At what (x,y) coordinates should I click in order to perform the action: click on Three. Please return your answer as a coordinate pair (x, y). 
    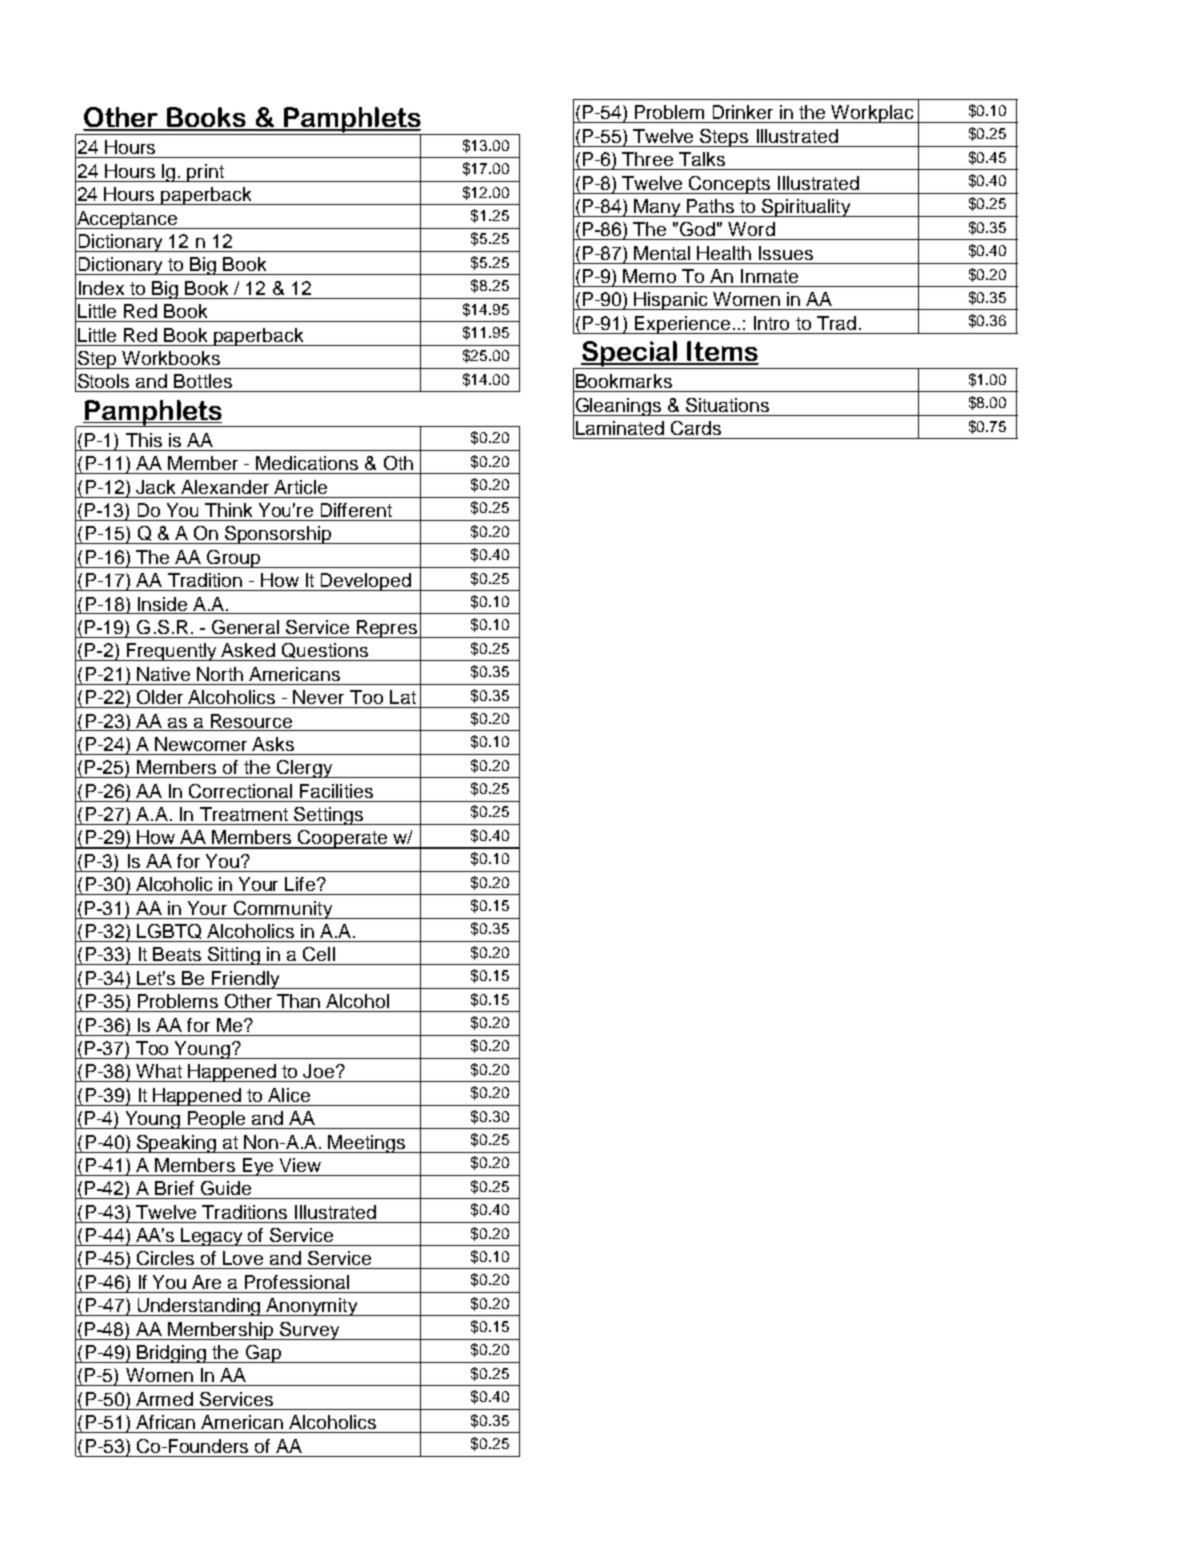
    Looking at the image, I should click on (647, 159).
